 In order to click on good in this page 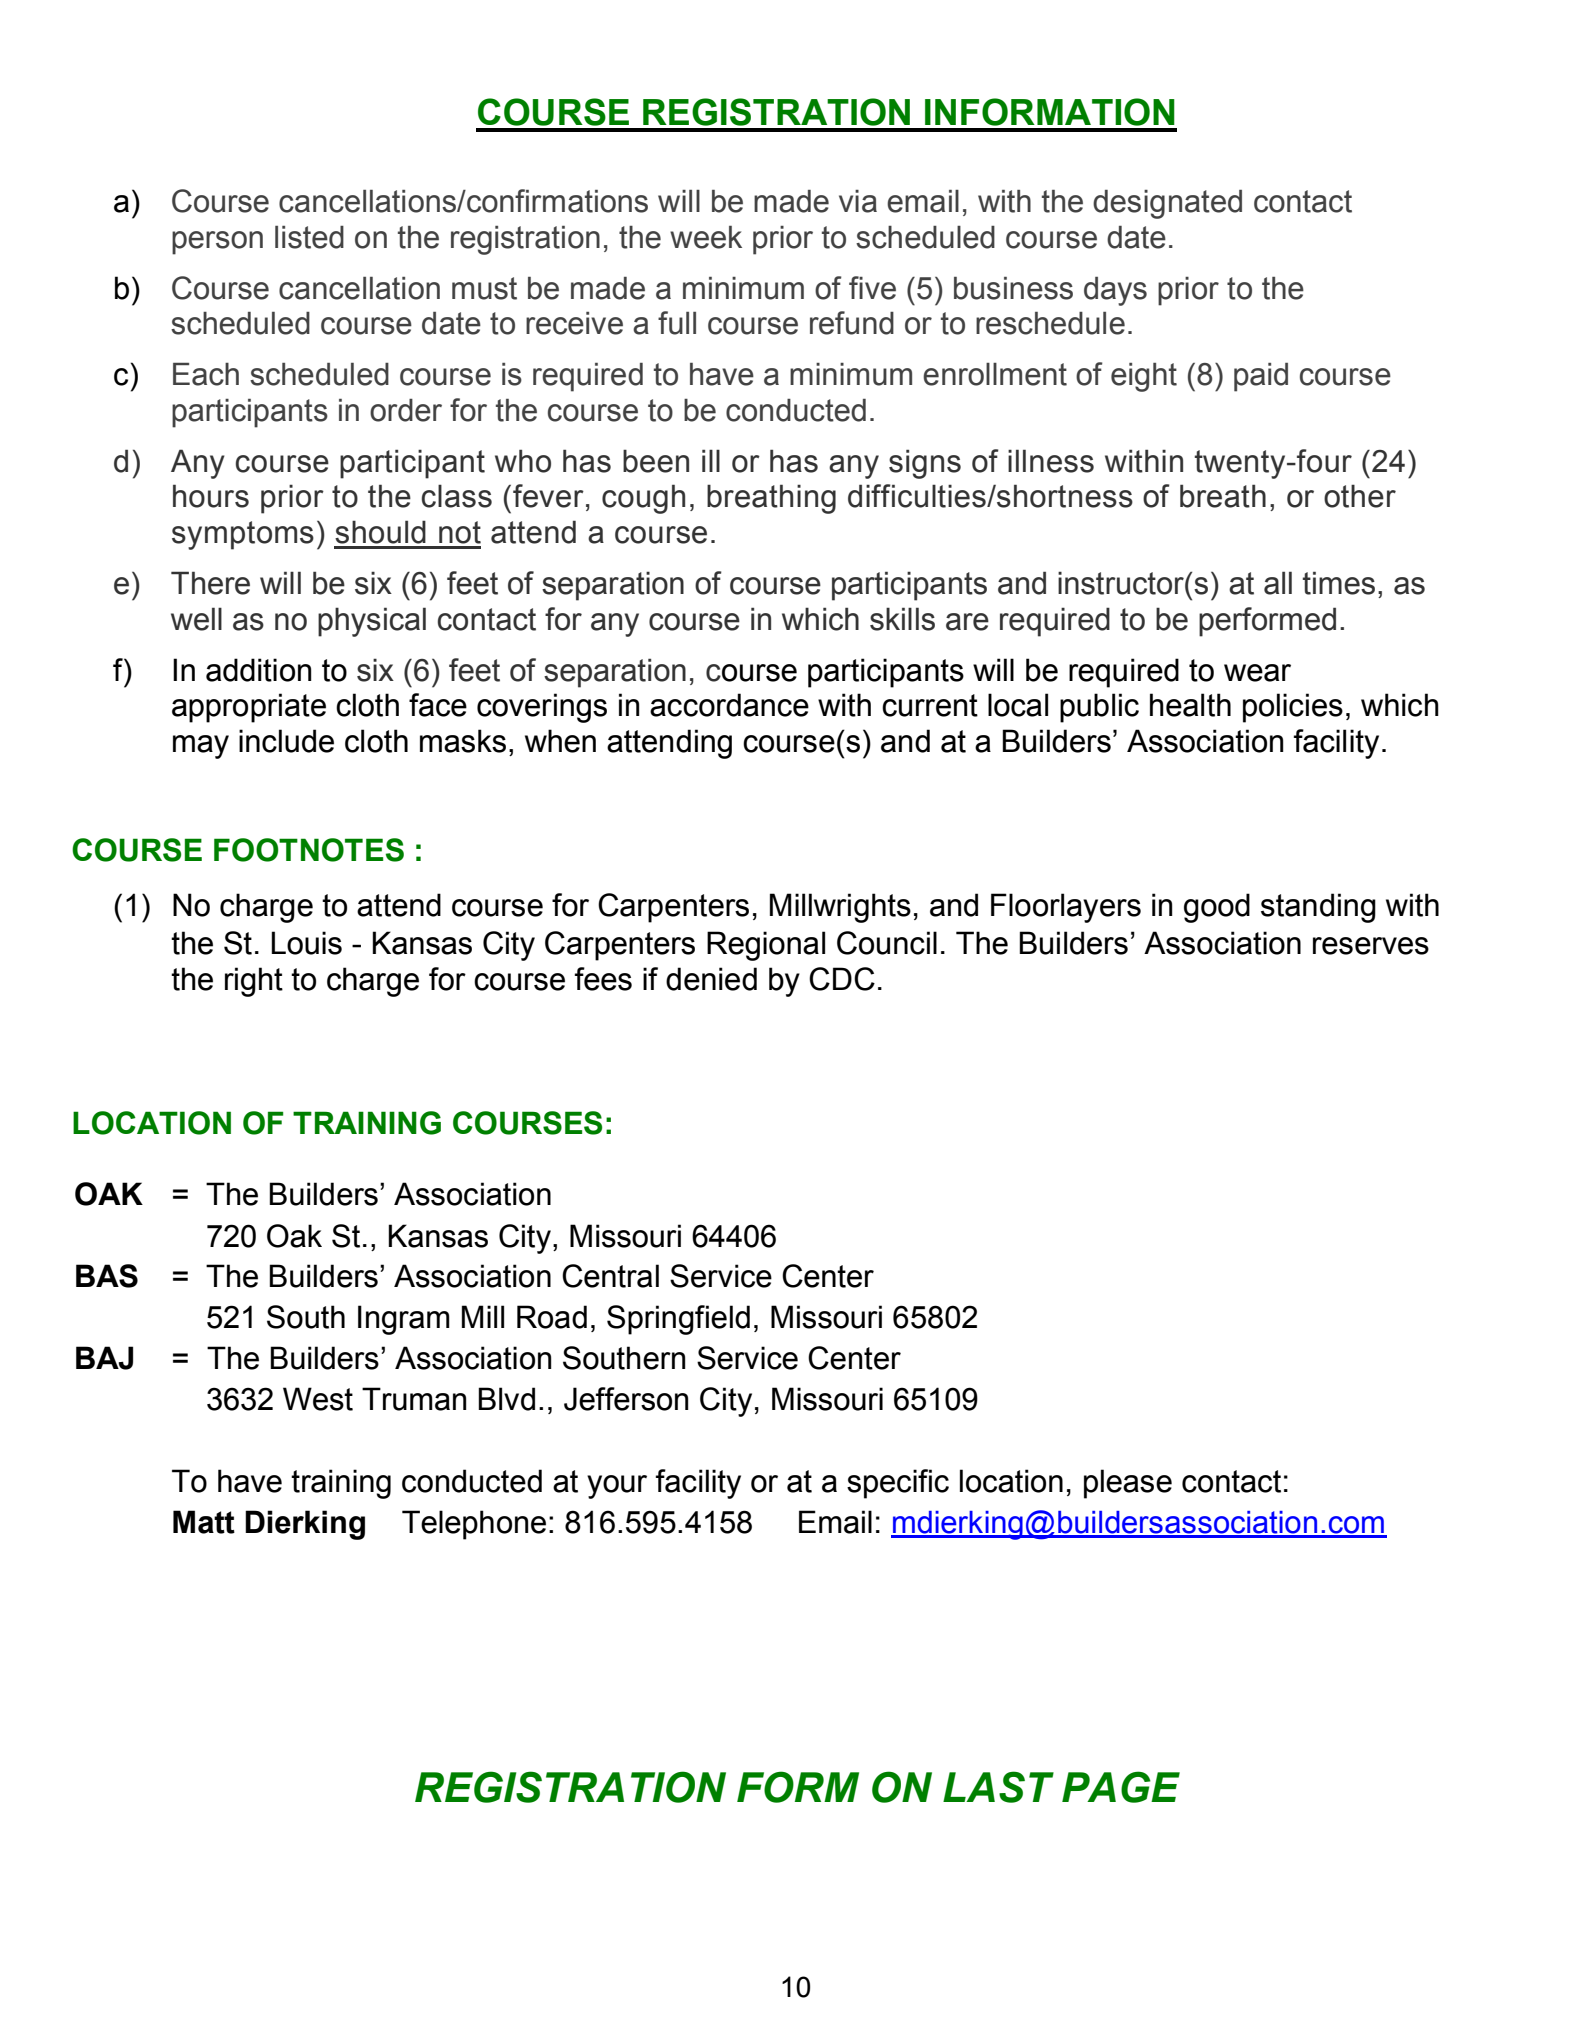, I will do `click(1217, 908)`.
